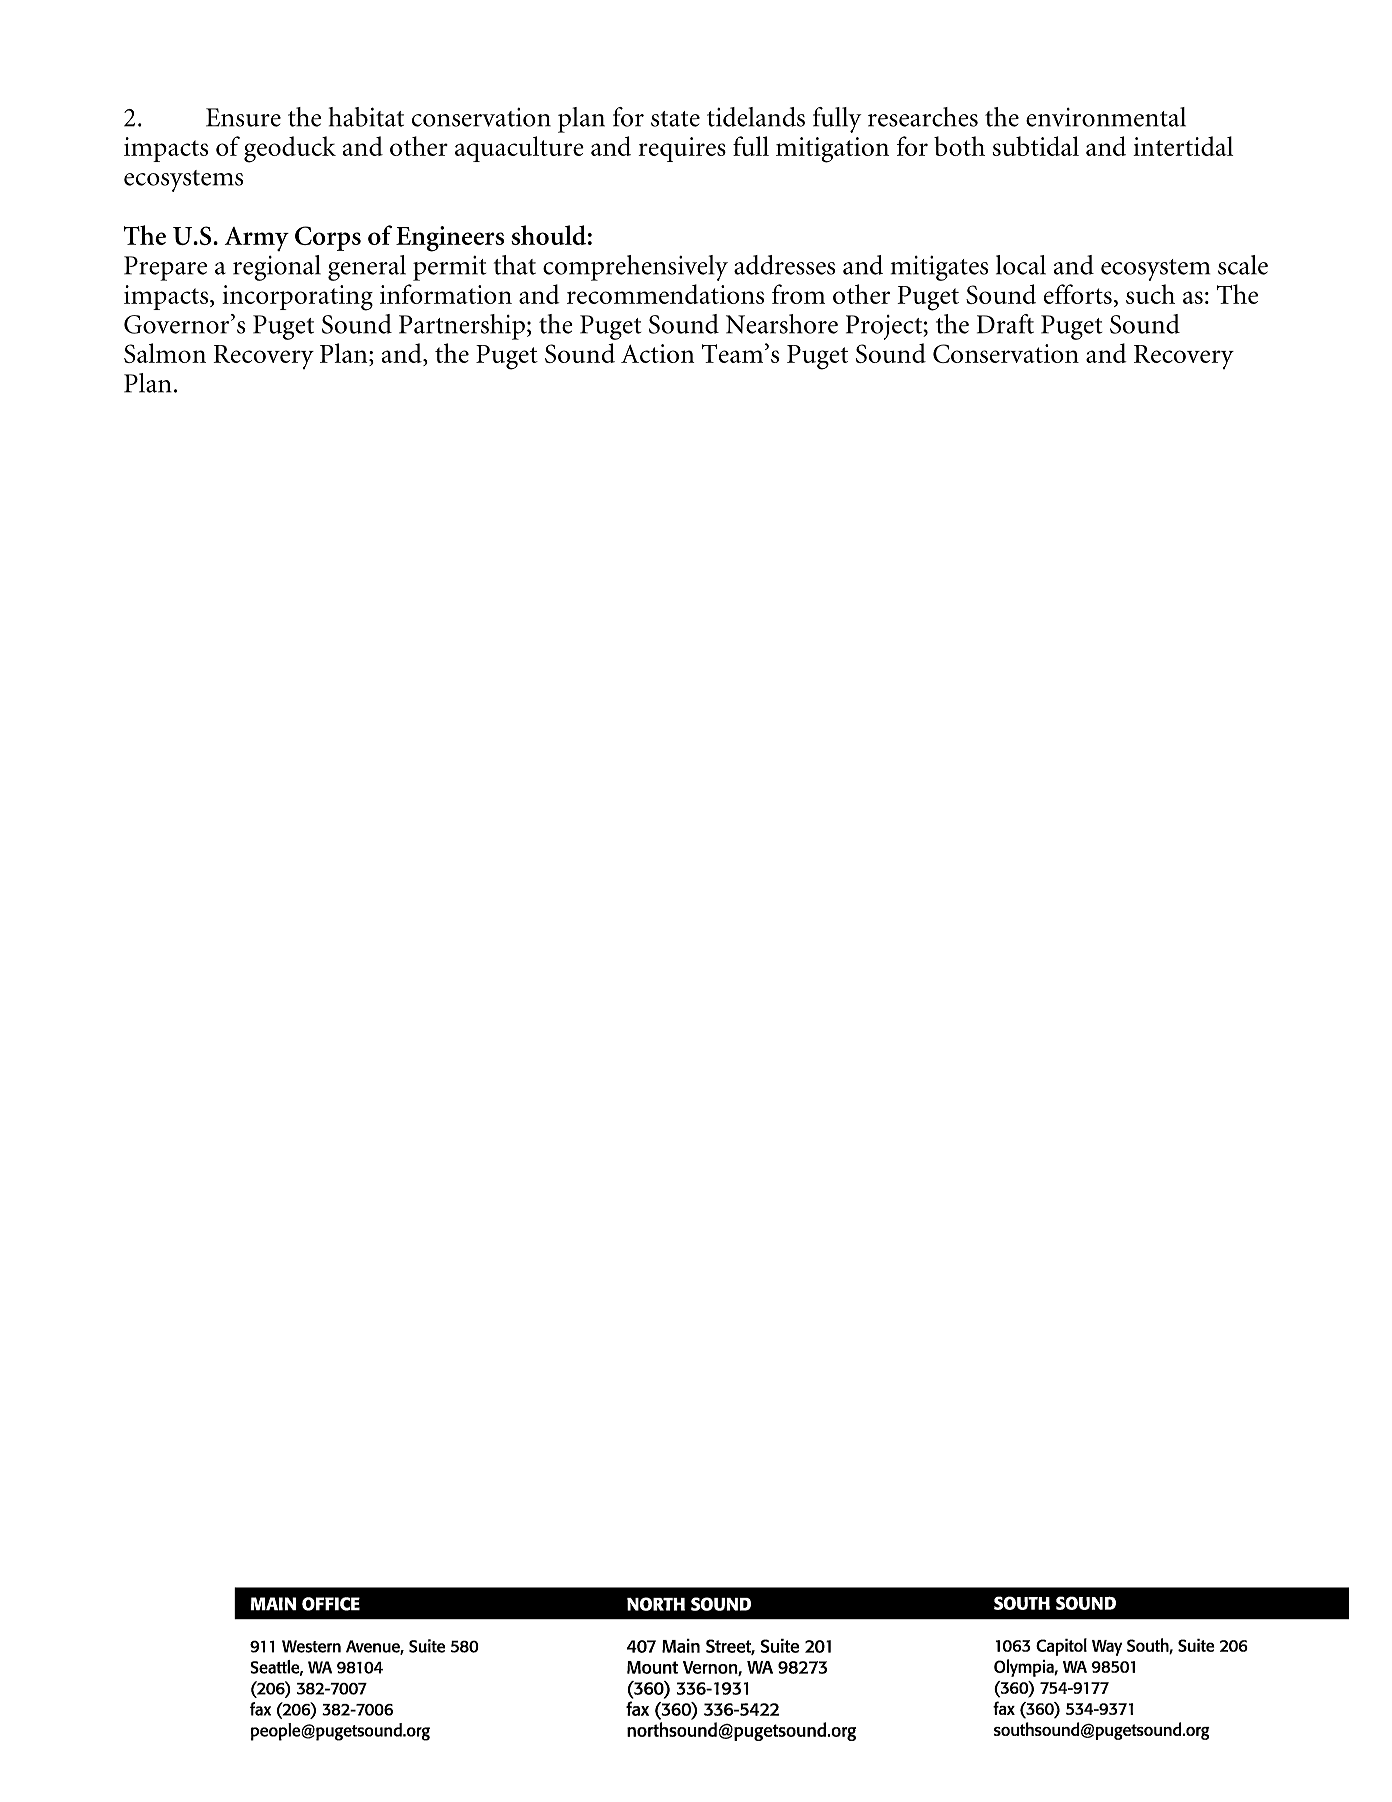 Image resolution: width=1392 pixels, height=1802 pixels. Describe the element at coordinates (297, 298) in the screenshot. I see `incorporating` at that location.
